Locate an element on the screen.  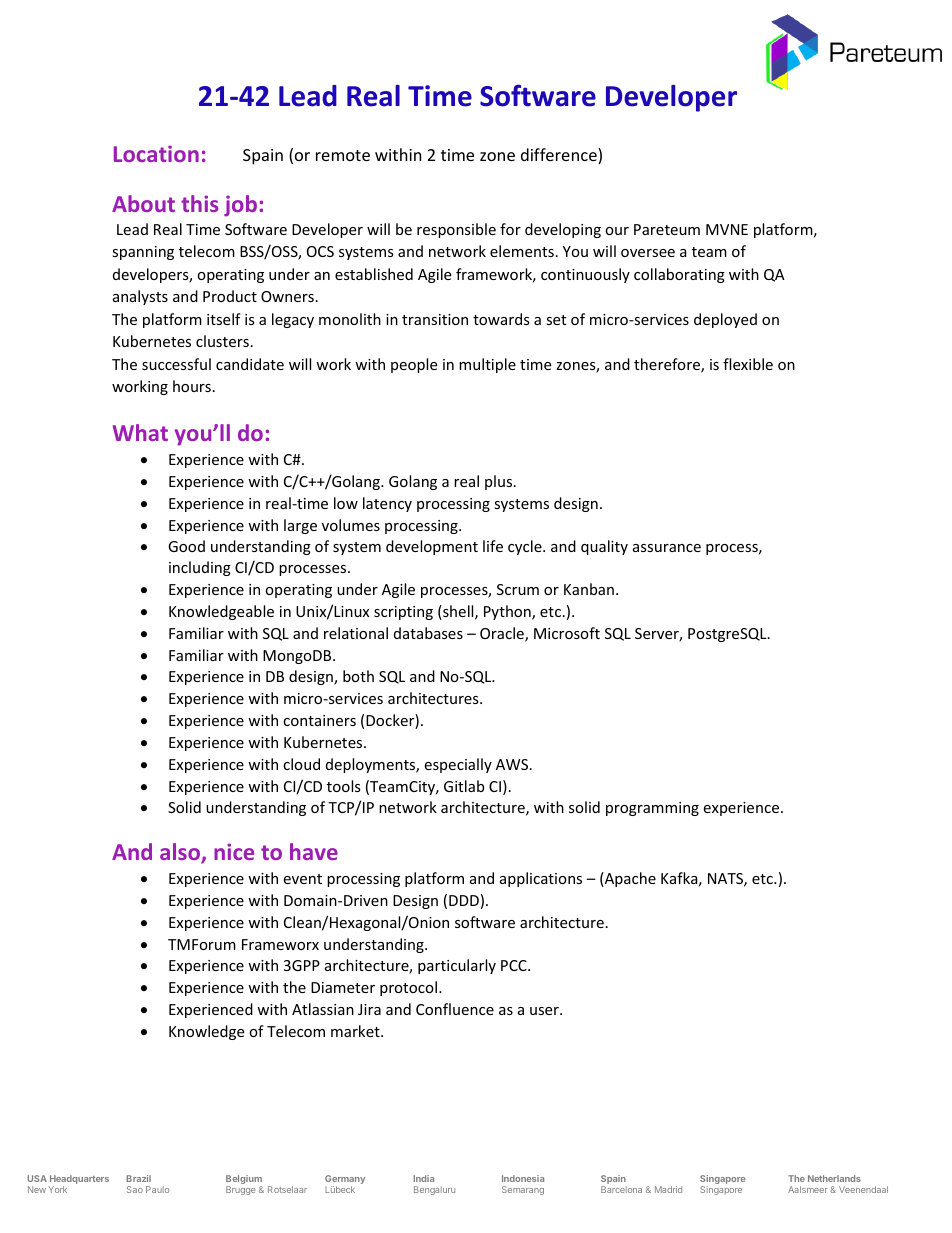
About is located at coordinates (143, 203).
